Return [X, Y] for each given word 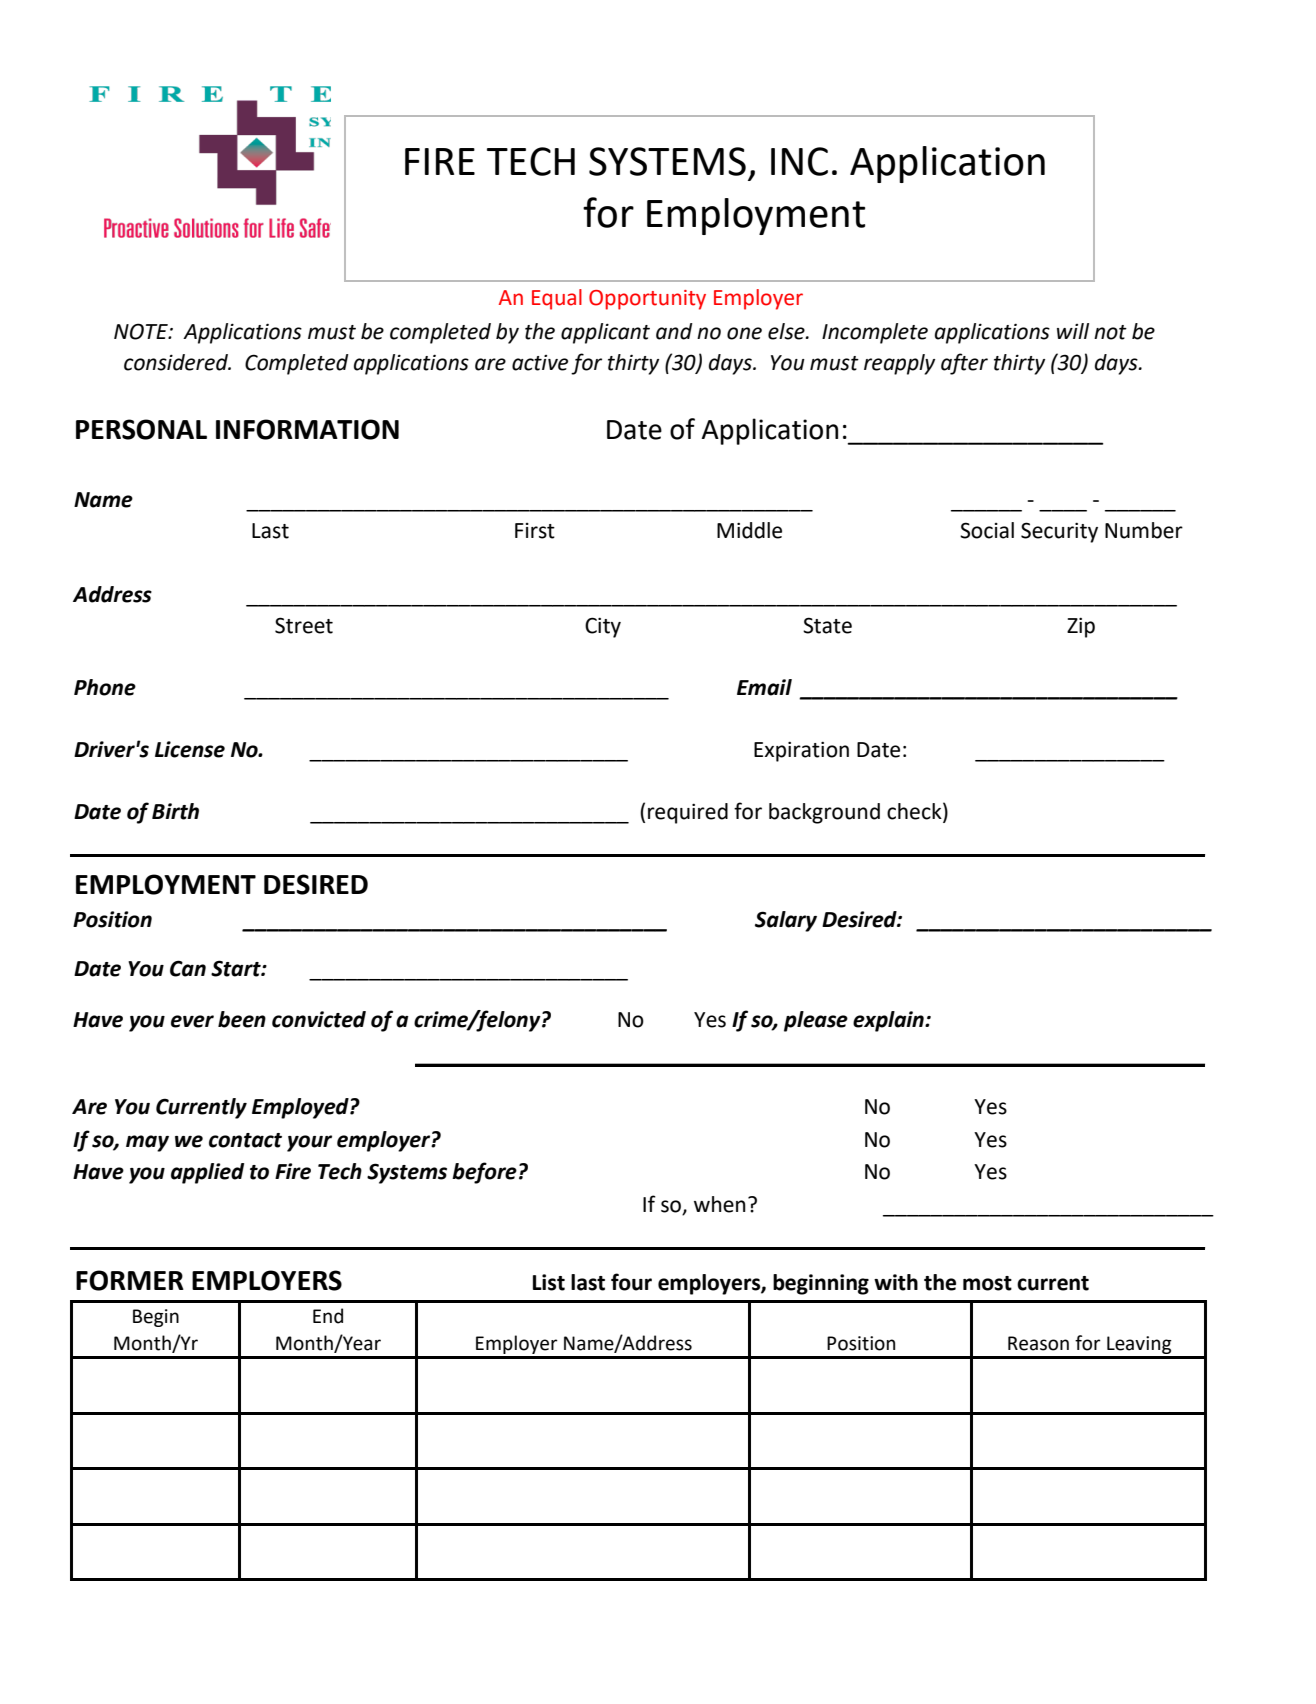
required [688, 813]
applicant [605, 333]
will [1073, 331]
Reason [1038, 1343]
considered [177, 362]
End [328, 1316]
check [915, 811]
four [631, 1282]
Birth [175, 811]
